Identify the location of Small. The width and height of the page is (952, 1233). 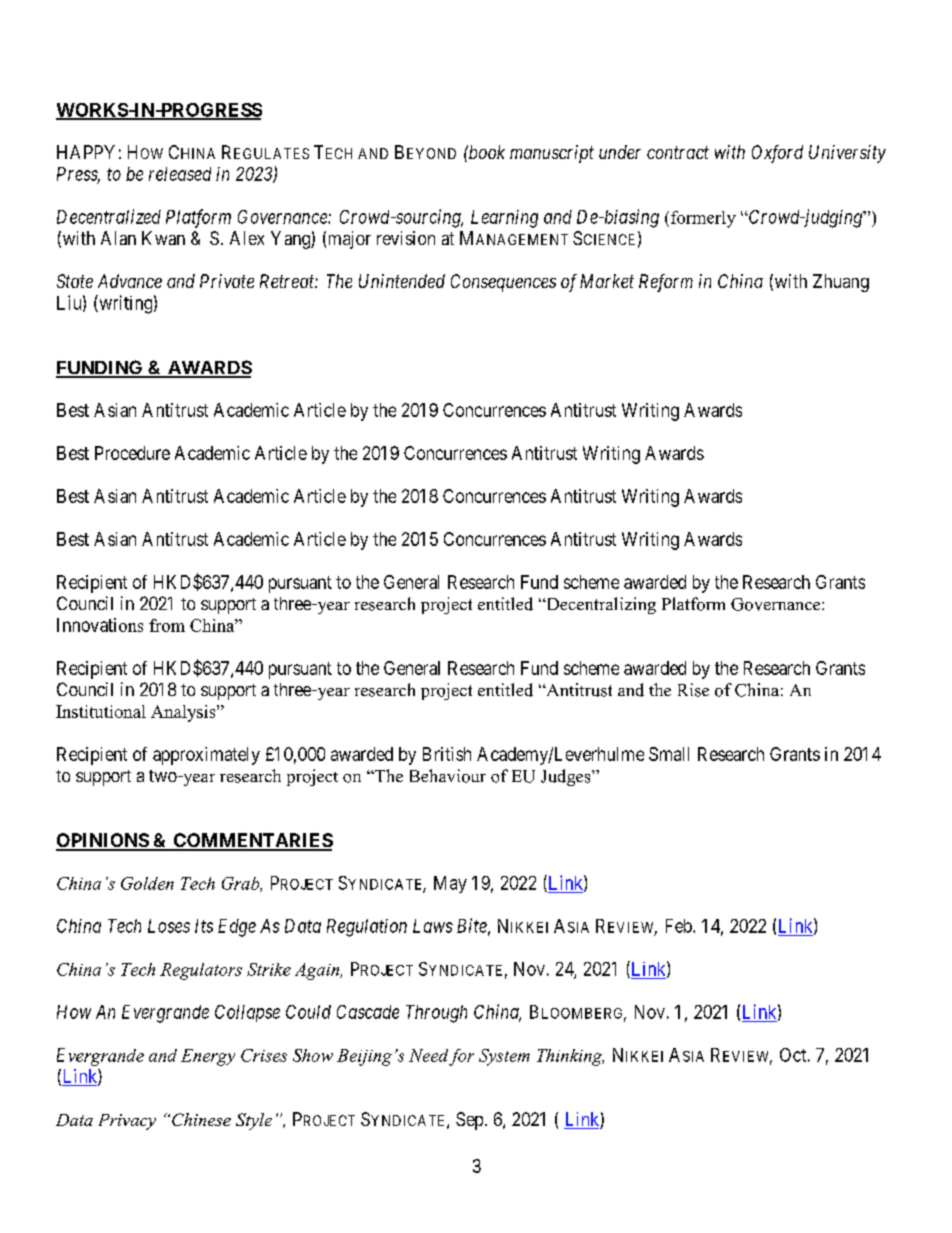
(669, 754).
